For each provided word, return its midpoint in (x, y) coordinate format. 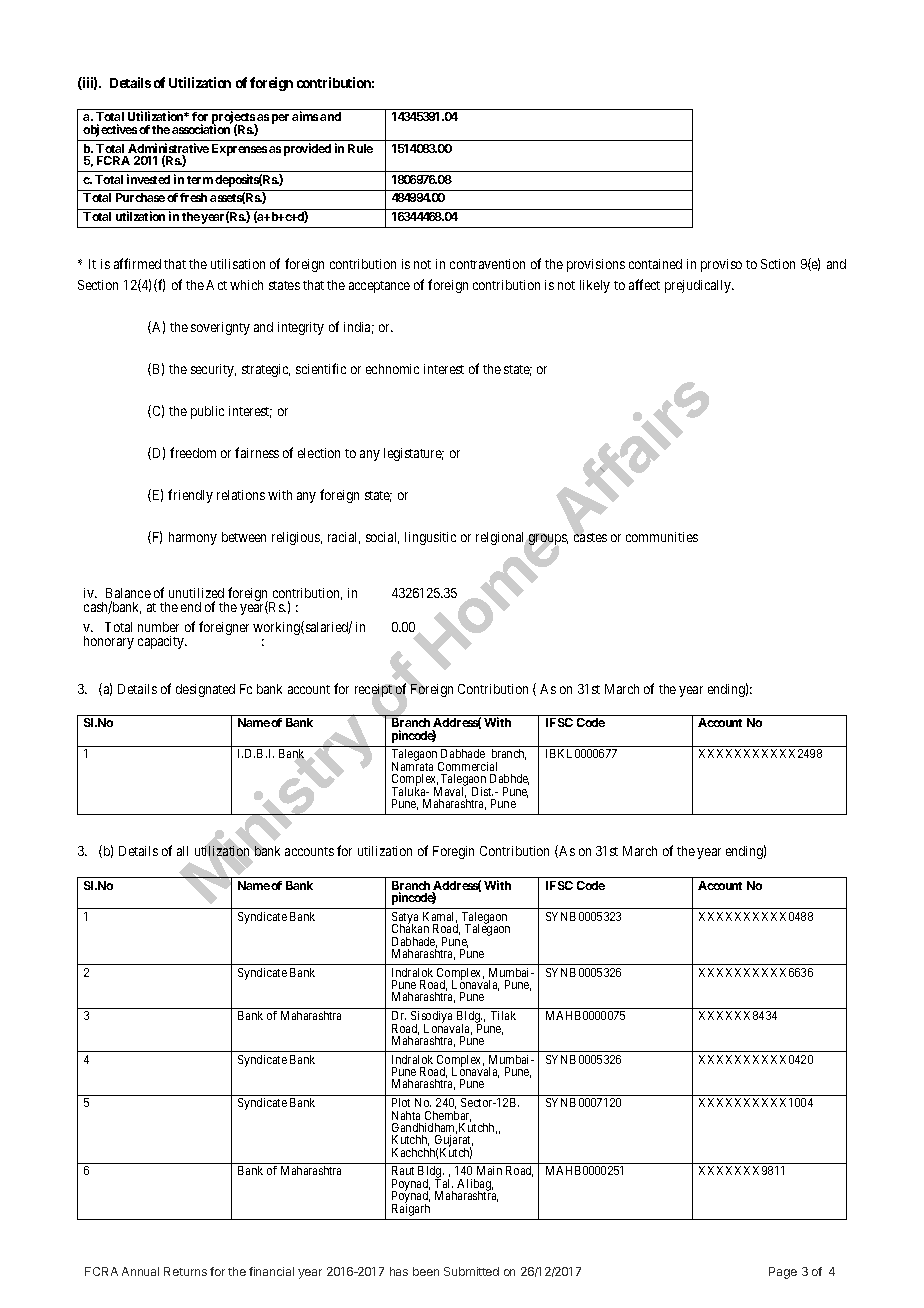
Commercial (467, 766)
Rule (360, 148)
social (382, 538)
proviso (721, 265)
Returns (185, 1271)
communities (662, 537)
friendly (190, 496)
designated (205, 690)
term (200, 180)
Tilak (503, 1015)
